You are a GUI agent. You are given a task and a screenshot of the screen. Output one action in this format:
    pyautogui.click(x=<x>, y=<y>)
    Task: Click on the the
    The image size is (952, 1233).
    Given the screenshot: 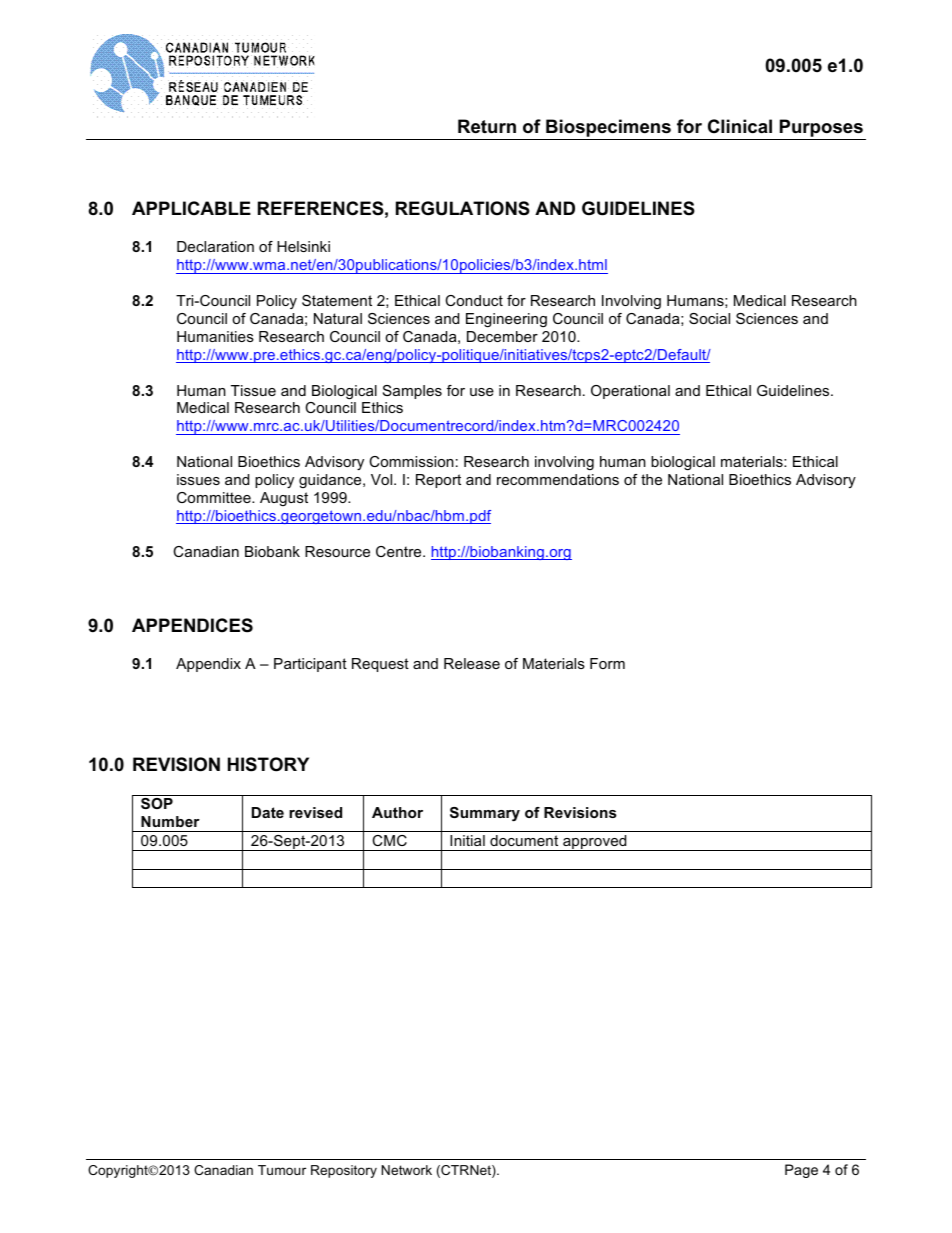 What is the action you would take?
    pyautogui.click(x=651, y=479)
